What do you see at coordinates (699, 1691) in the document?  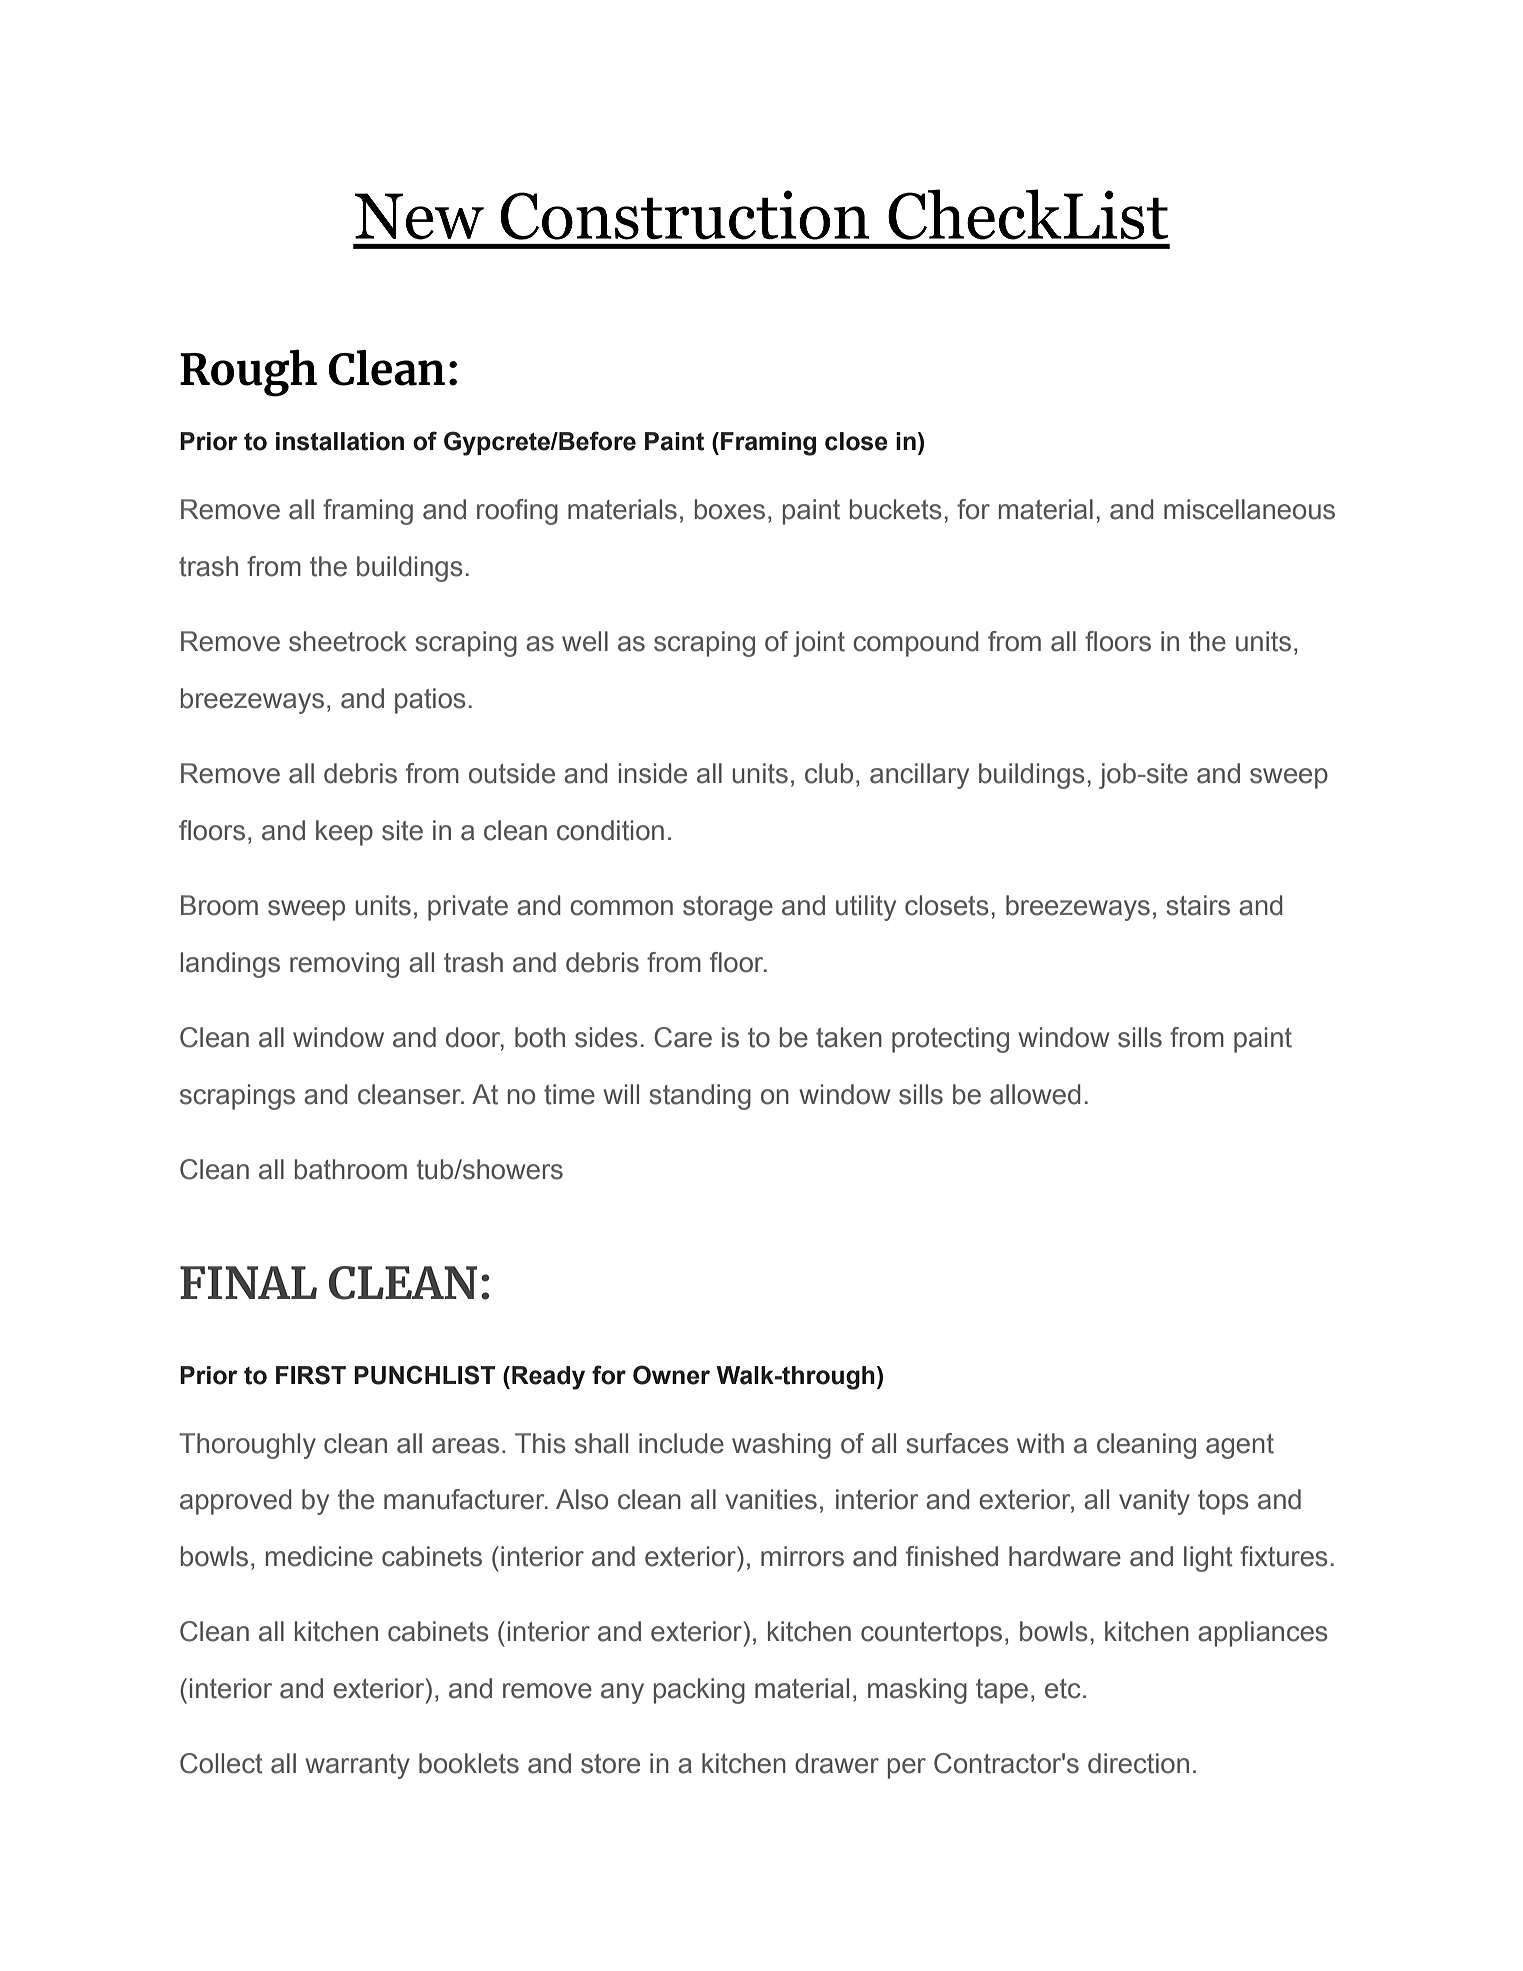 I see `packing` at bounding box center [699, 1691].
